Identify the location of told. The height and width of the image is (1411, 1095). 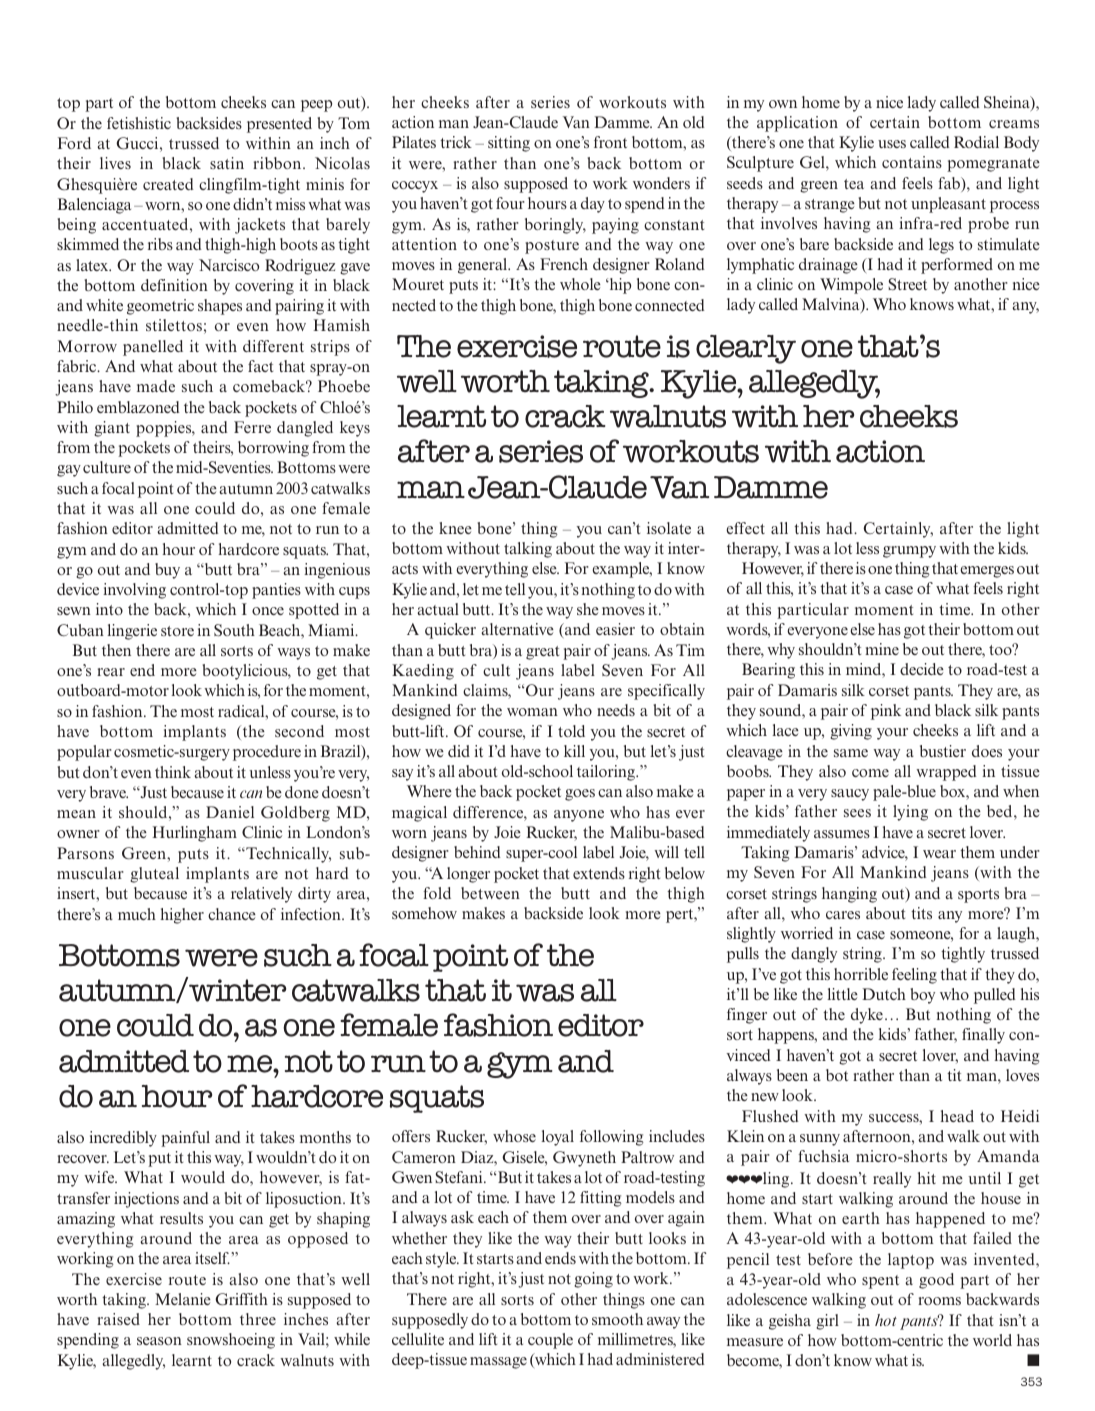
(571, 731).
